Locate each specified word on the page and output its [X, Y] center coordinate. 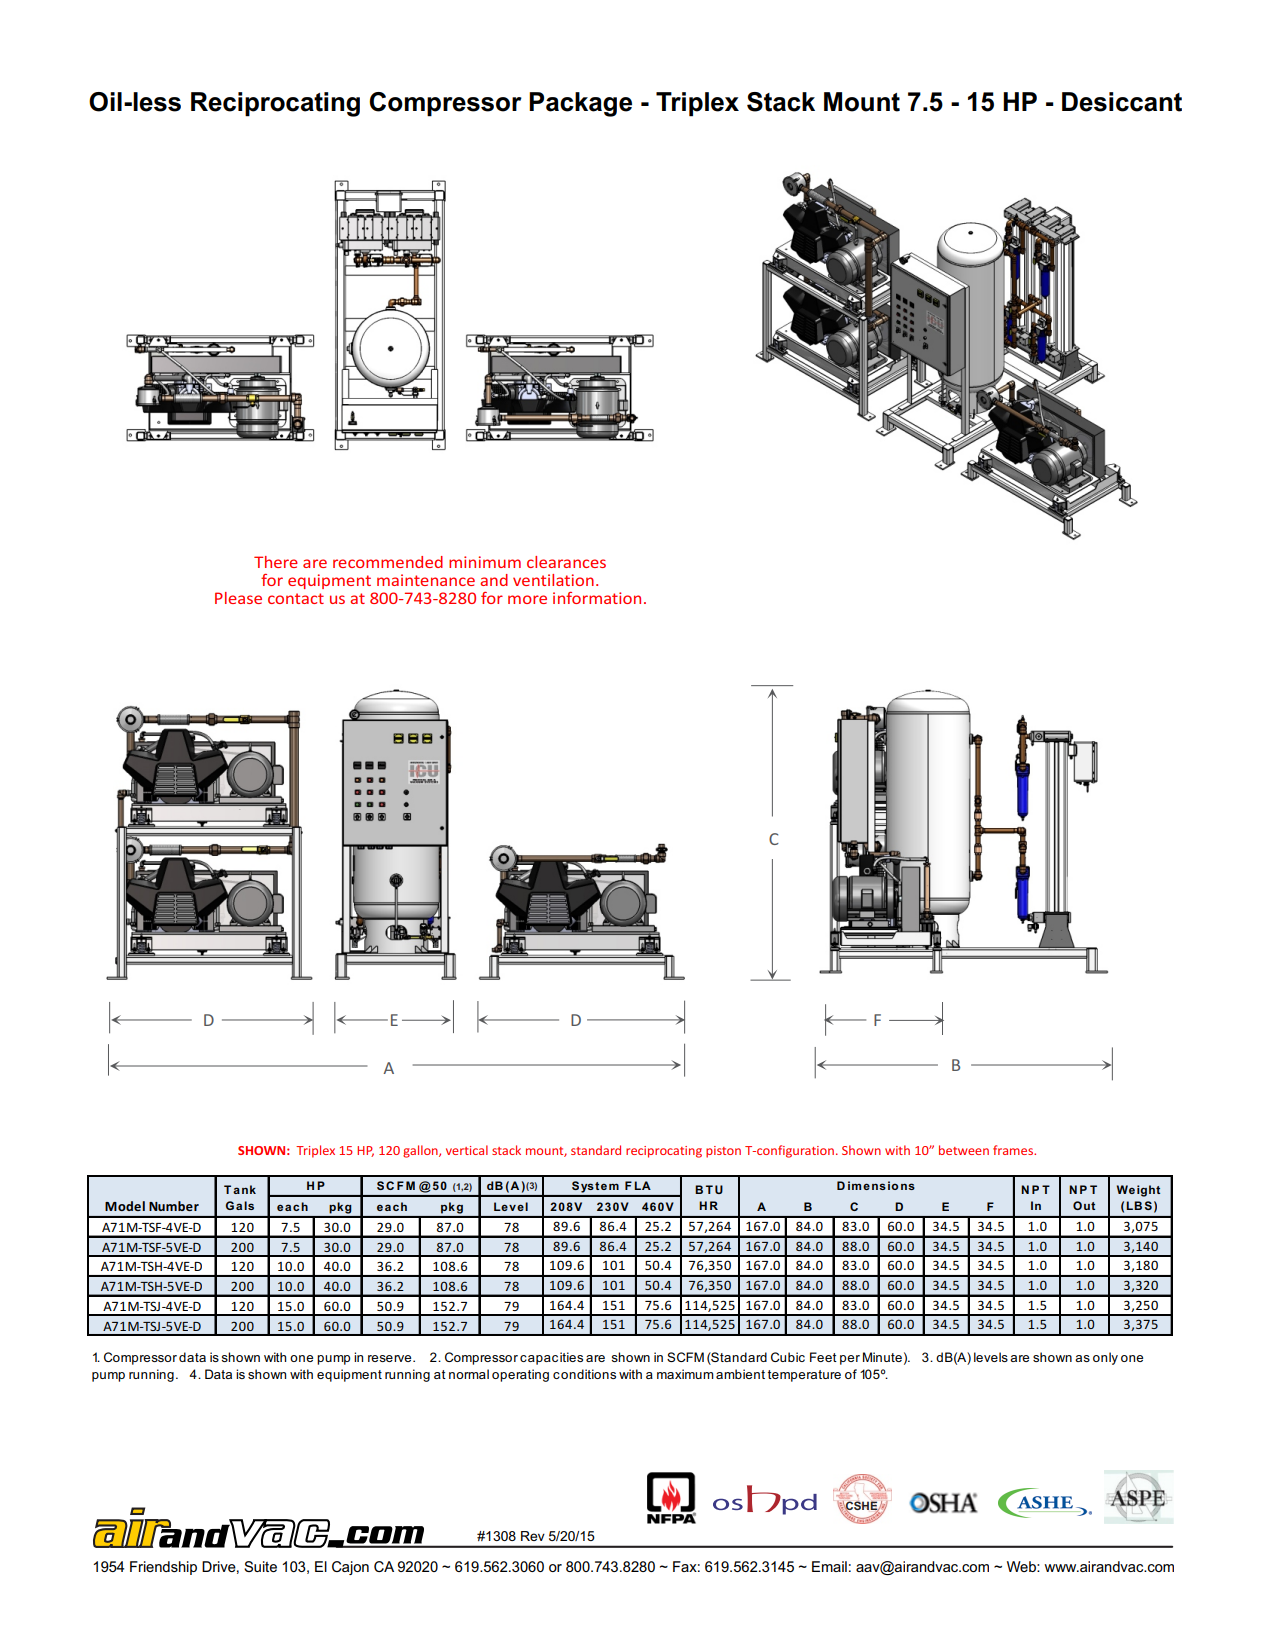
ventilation [553, 580]
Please [238, 598]
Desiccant [1122, 102]
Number [174, 1206]
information [597, 598]
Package [580, 104]
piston [723, 1152]
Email [829, 1566]
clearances [566, 562]
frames [1014, 1150]
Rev [533, 1536]
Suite [260, 1566]
